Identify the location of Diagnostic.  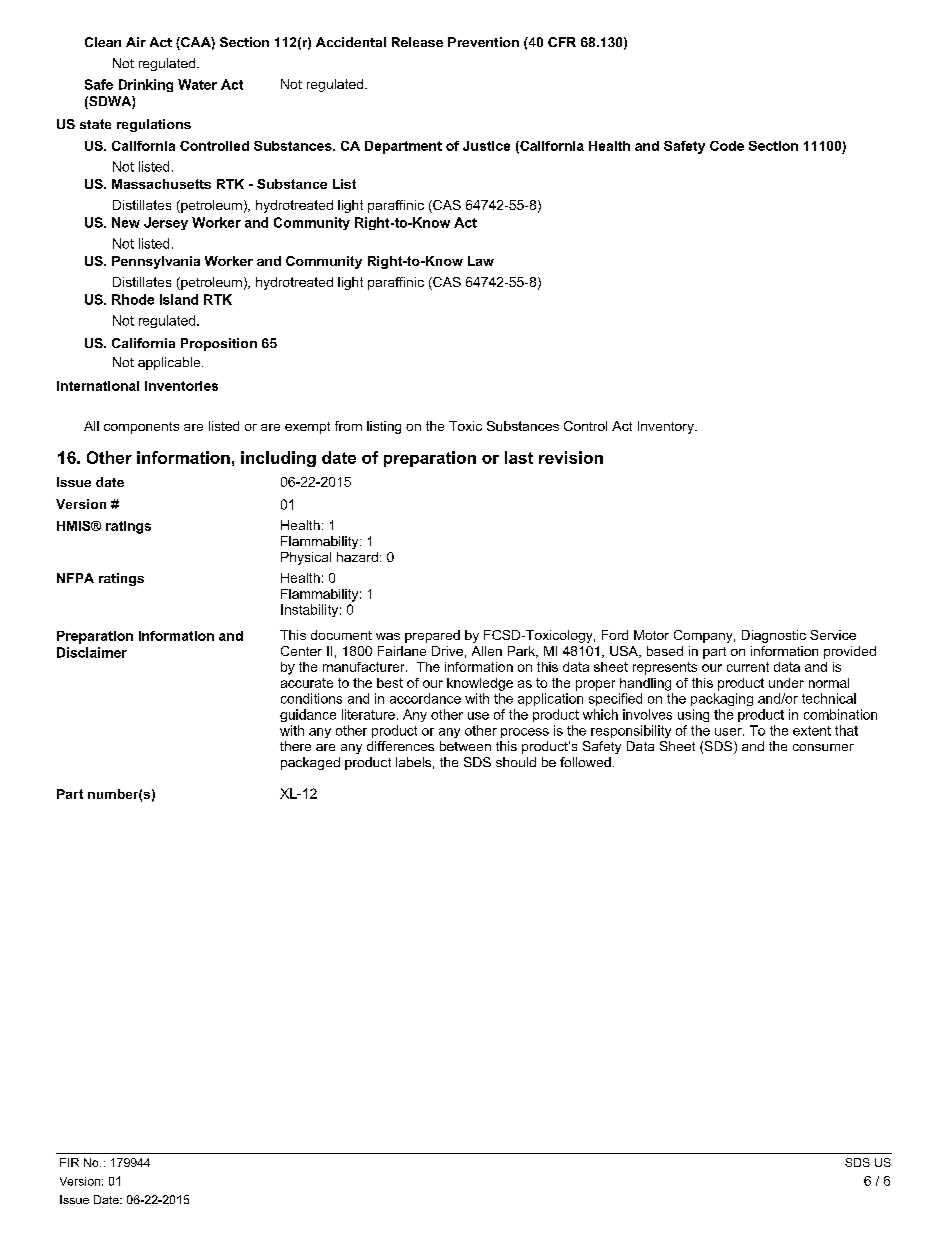
(774, 636).
